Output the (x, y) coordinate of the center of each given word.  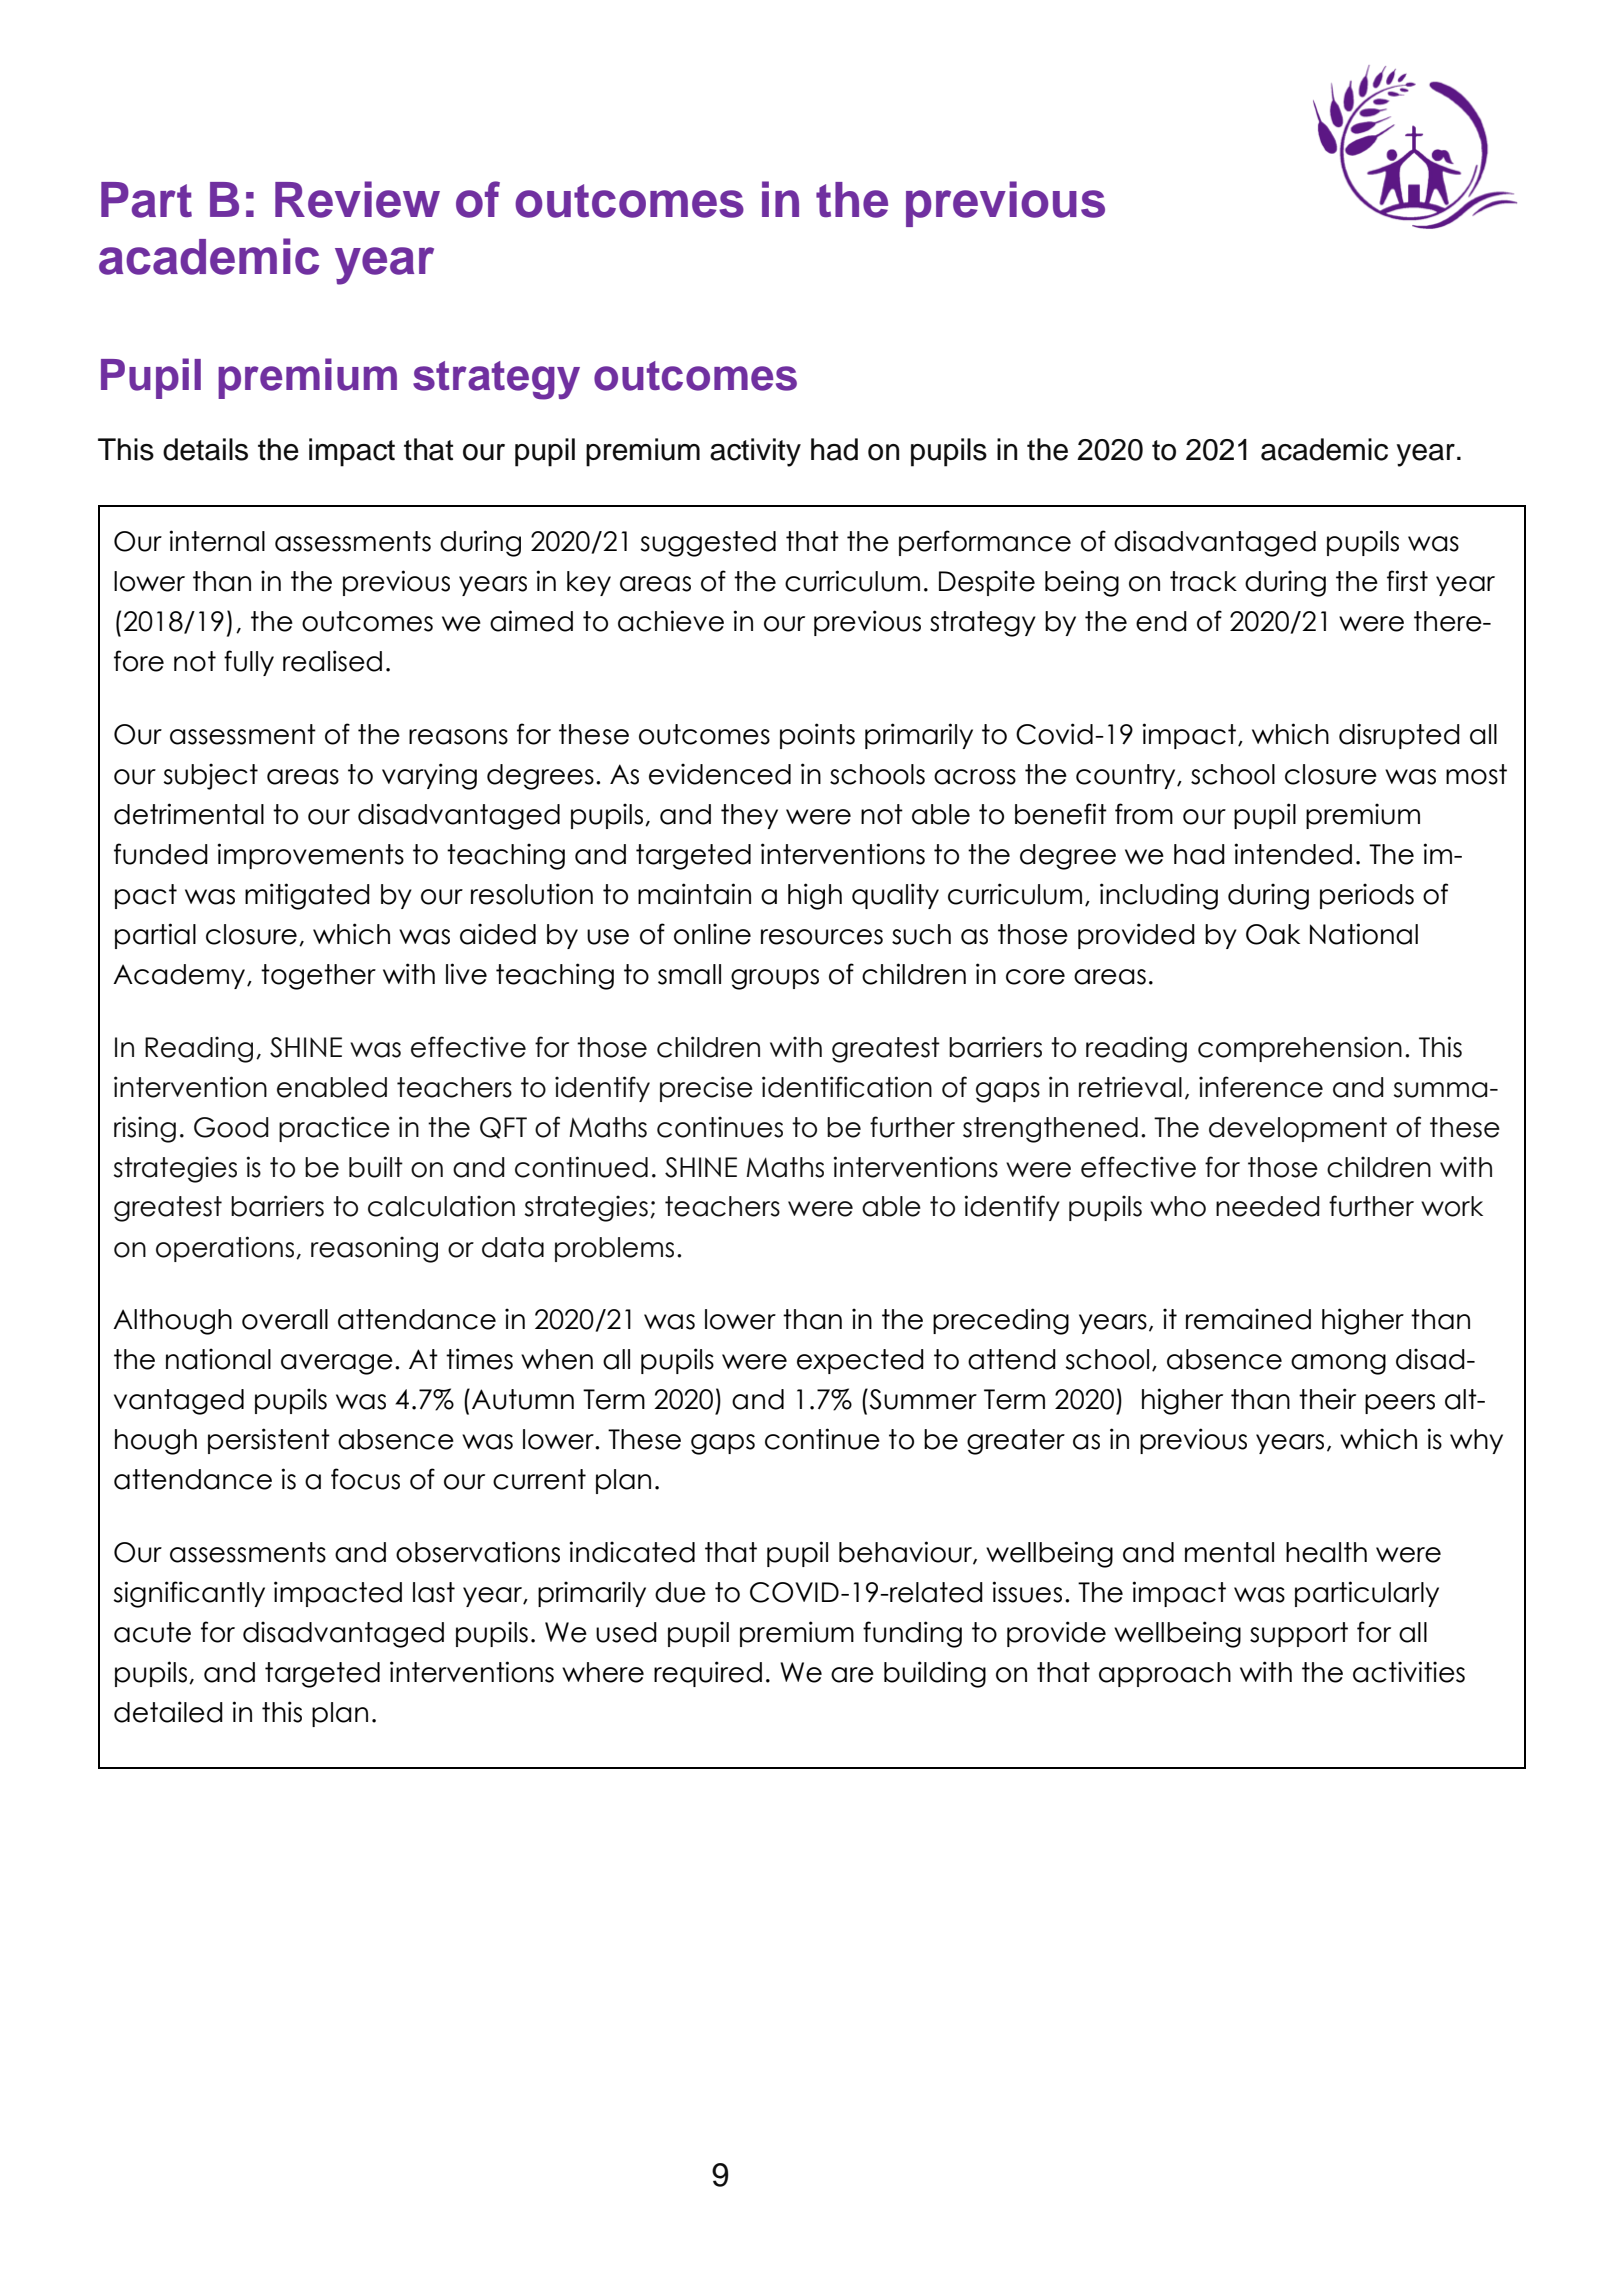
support (1299, 1634)
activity (755, 452)
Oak (1273, 934)
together (318, 977)
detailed (168, 1712)
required (708, 1674)
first (1407, 581)
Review (357, 199)
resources (822, 937)
